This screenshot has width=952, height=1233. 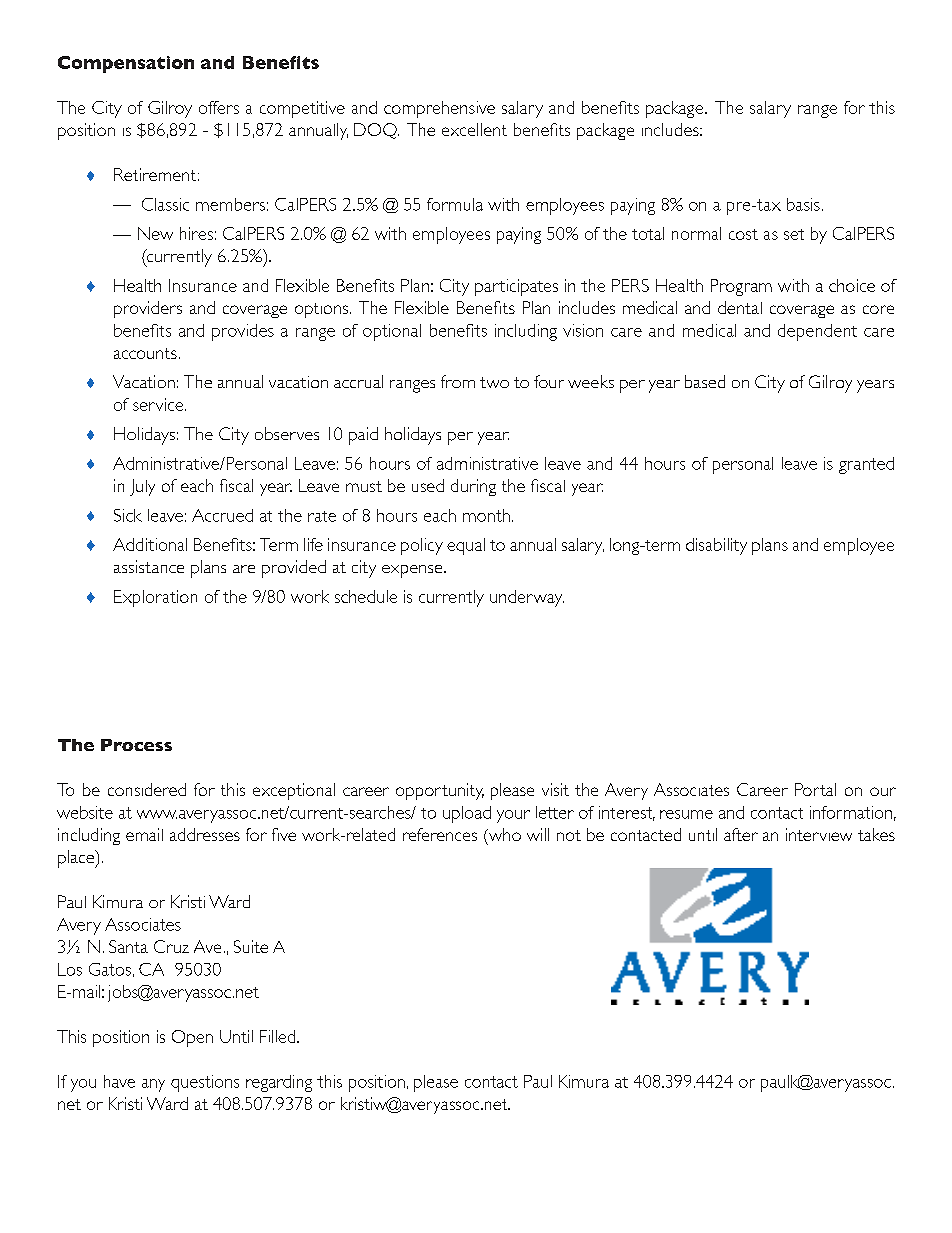 What do you see at coordinates (466, 546) in the screenshot?
I see `equal` at bounding box center [466, 546].
